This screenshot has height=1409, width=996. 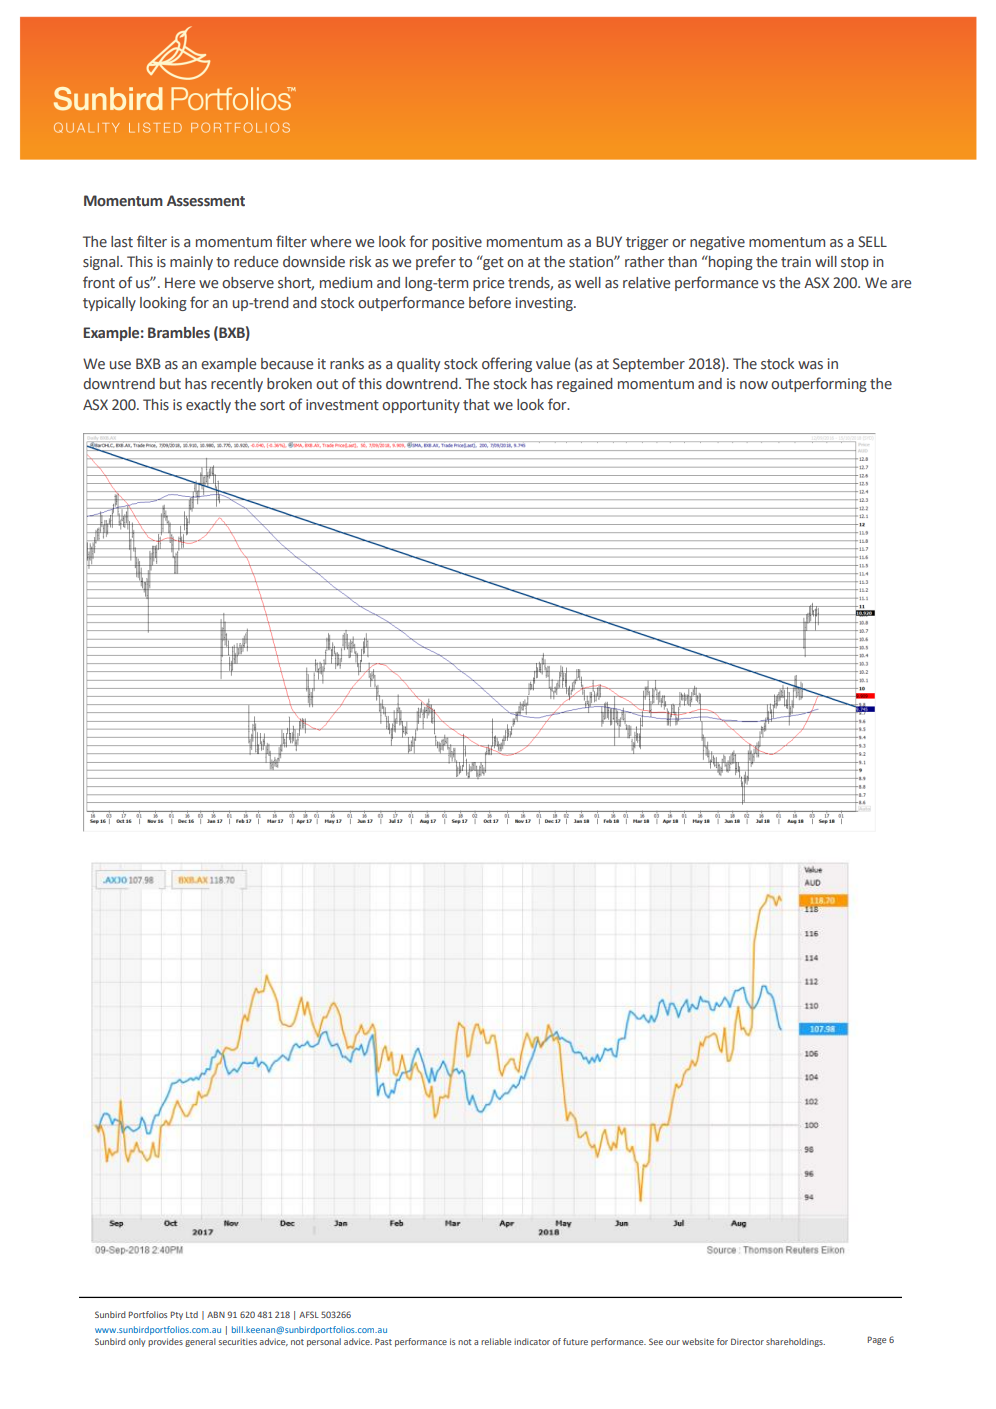 I want to click on now, so click(x=754, y=385).
